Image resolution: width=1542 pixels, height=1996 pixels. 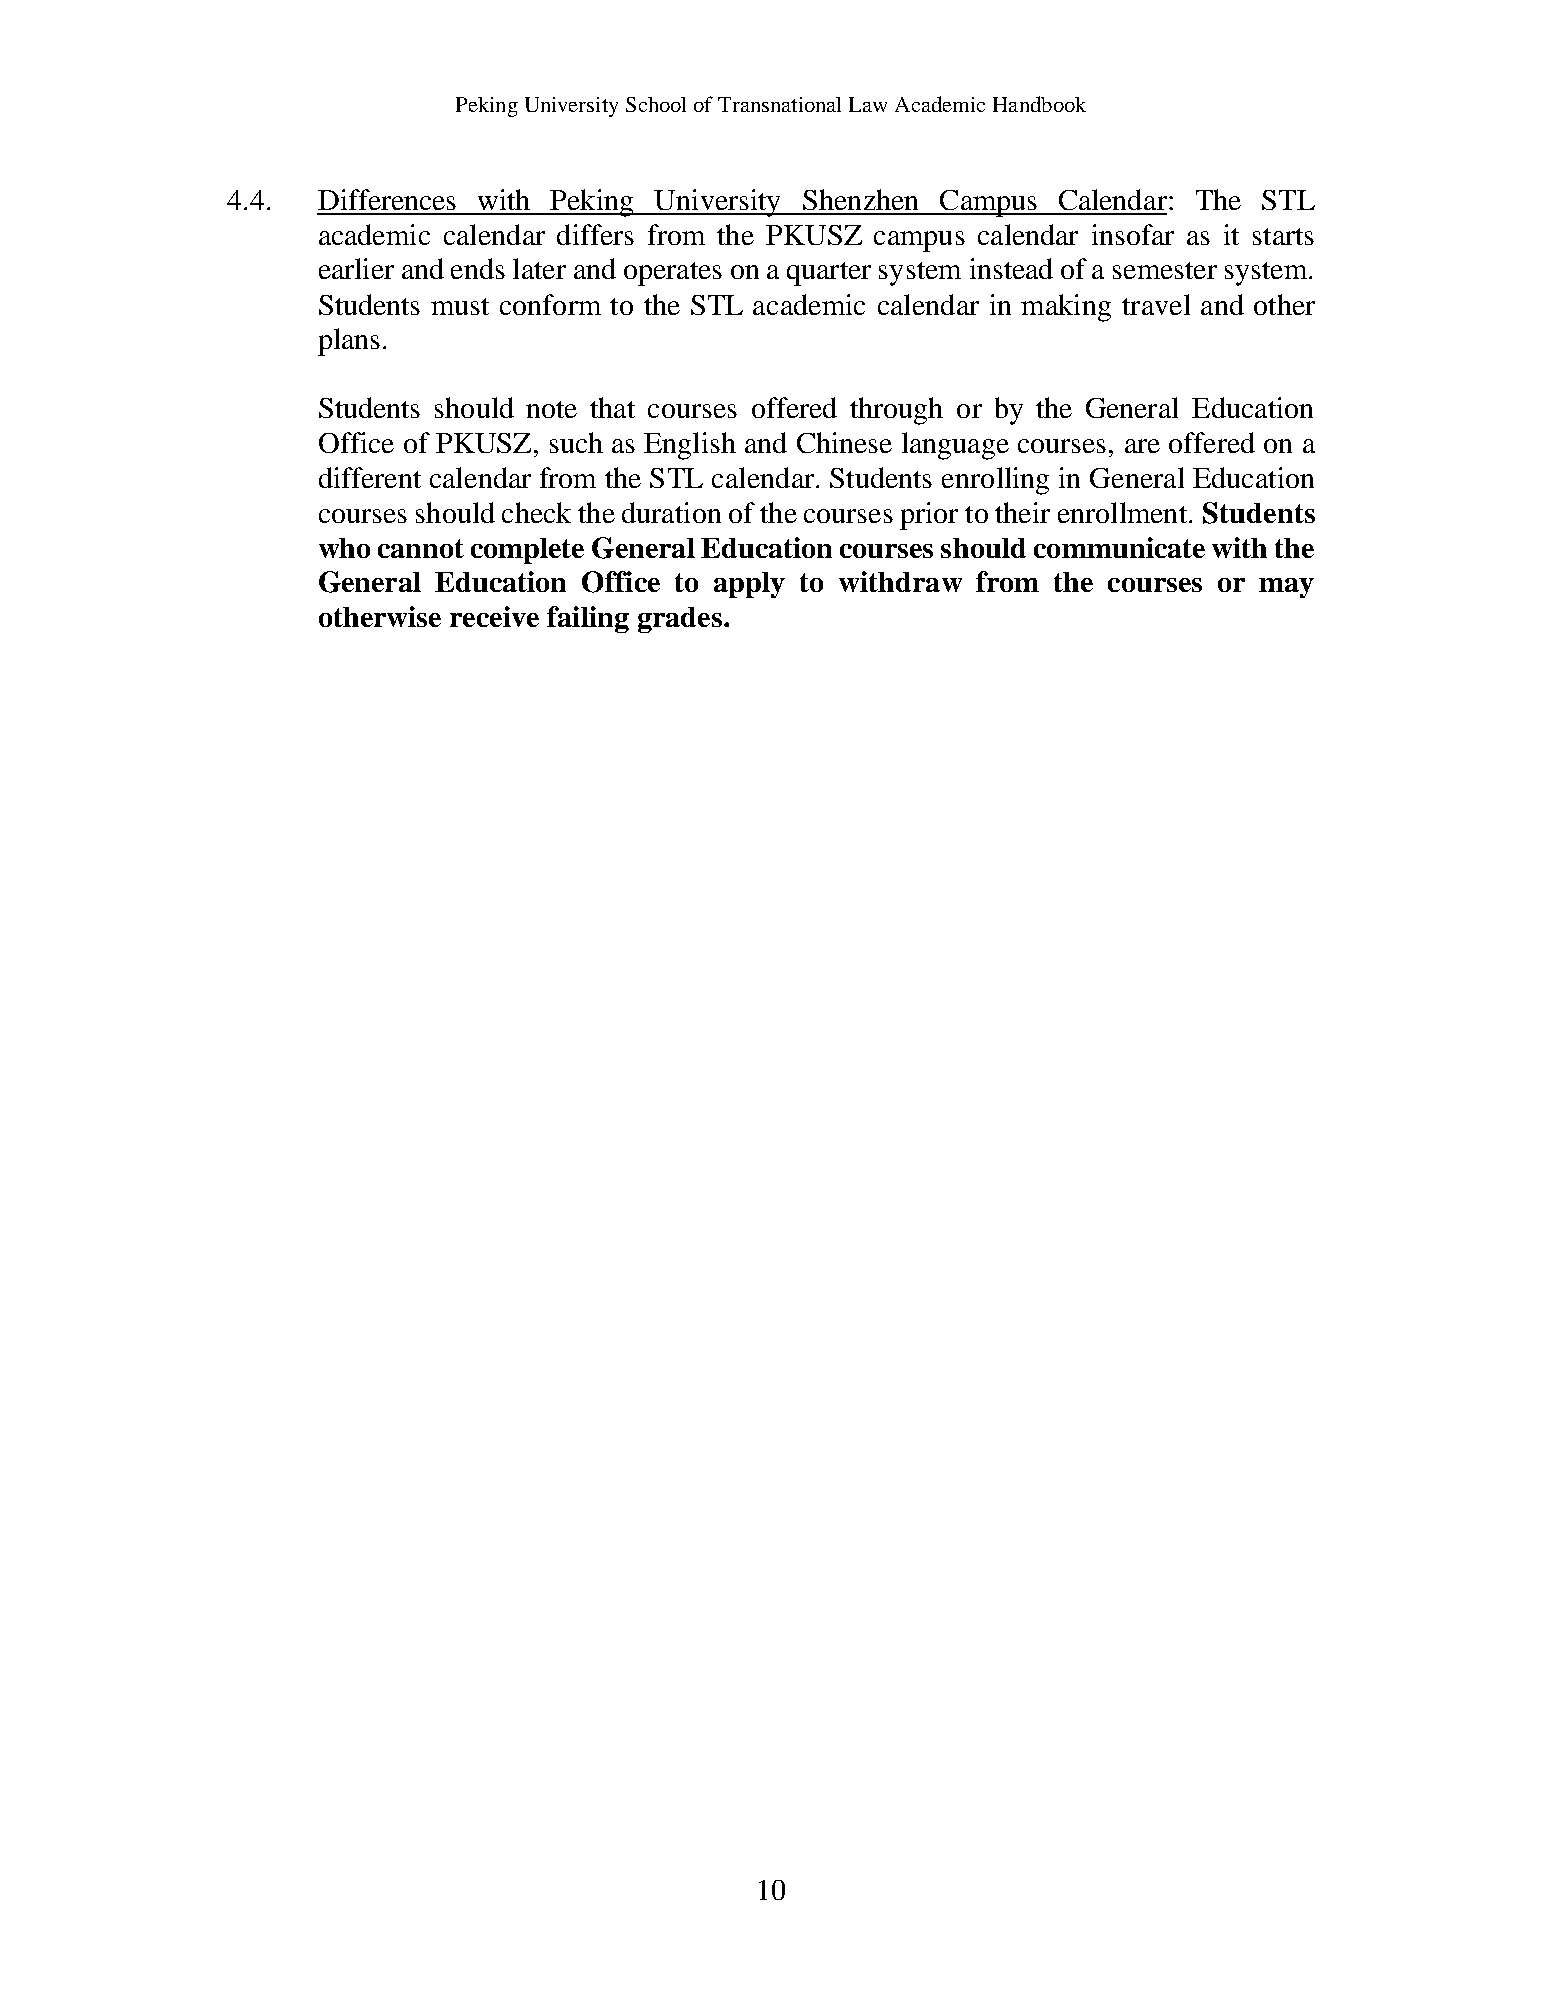 I want to click on Chinese, so click(x=844, y=442).
